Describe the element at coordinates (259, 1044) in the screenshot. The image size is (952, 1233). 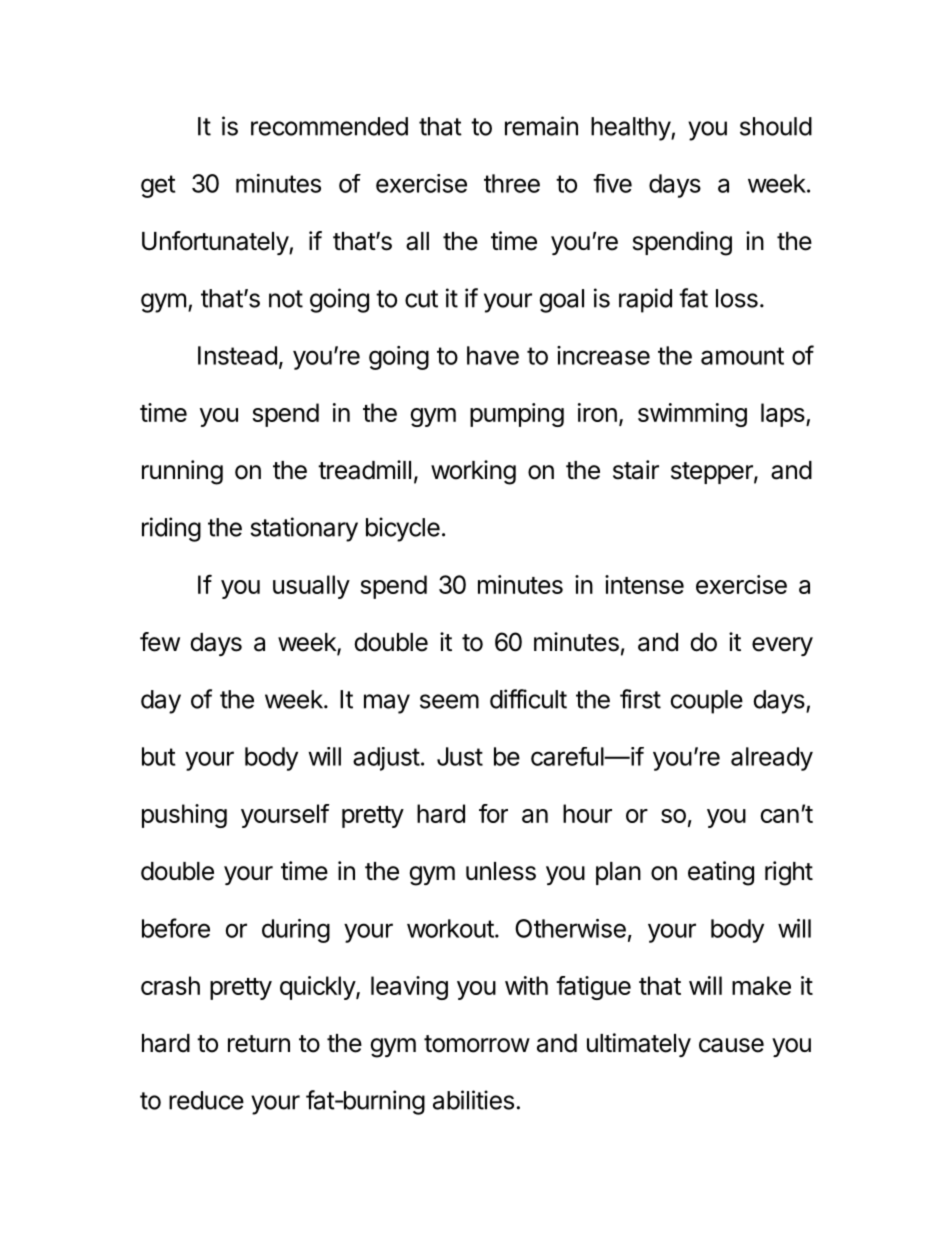
I see `return` at that location.
